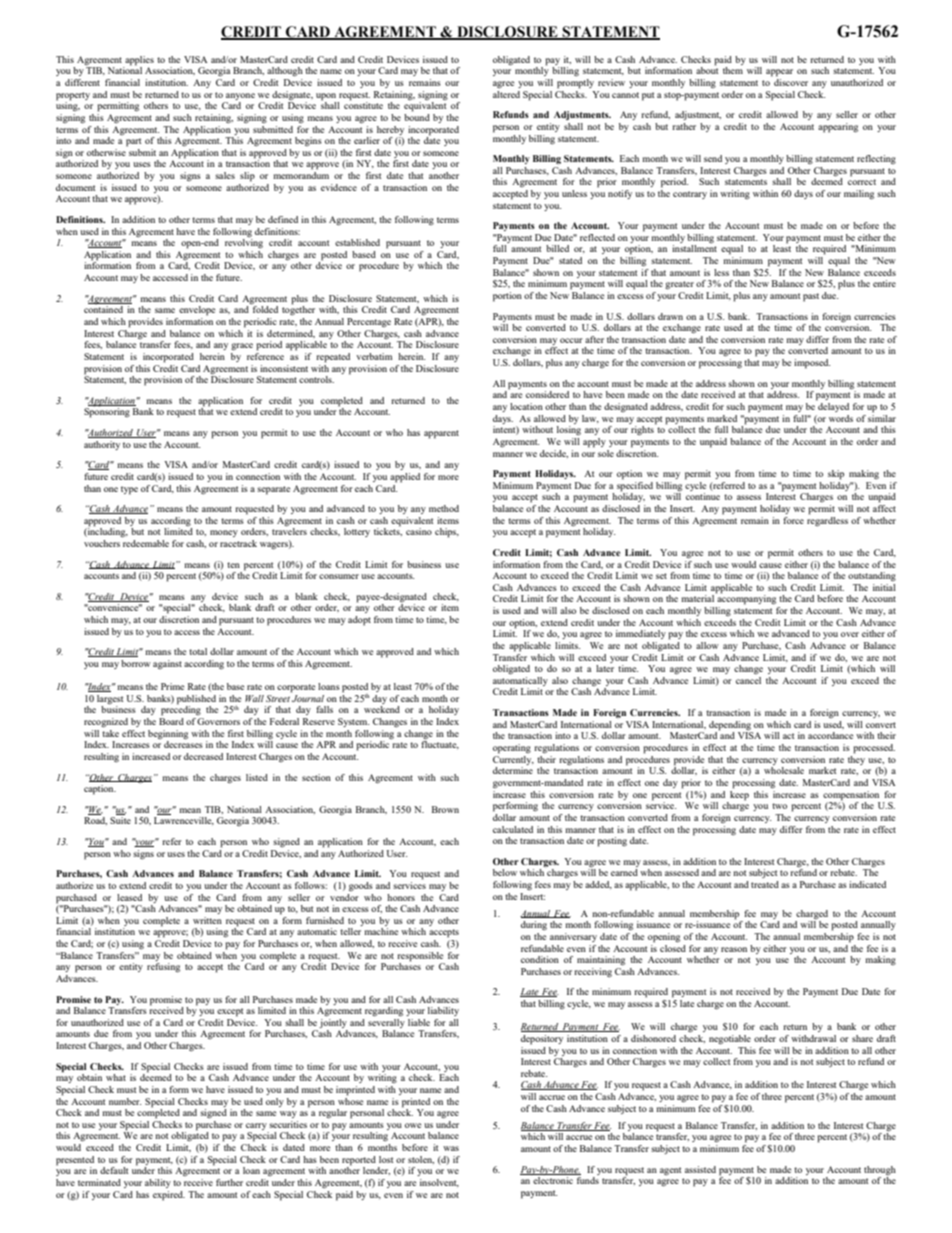 The width and height of the page is (952, 1233). I want to click on skip, so click(836, 475).
